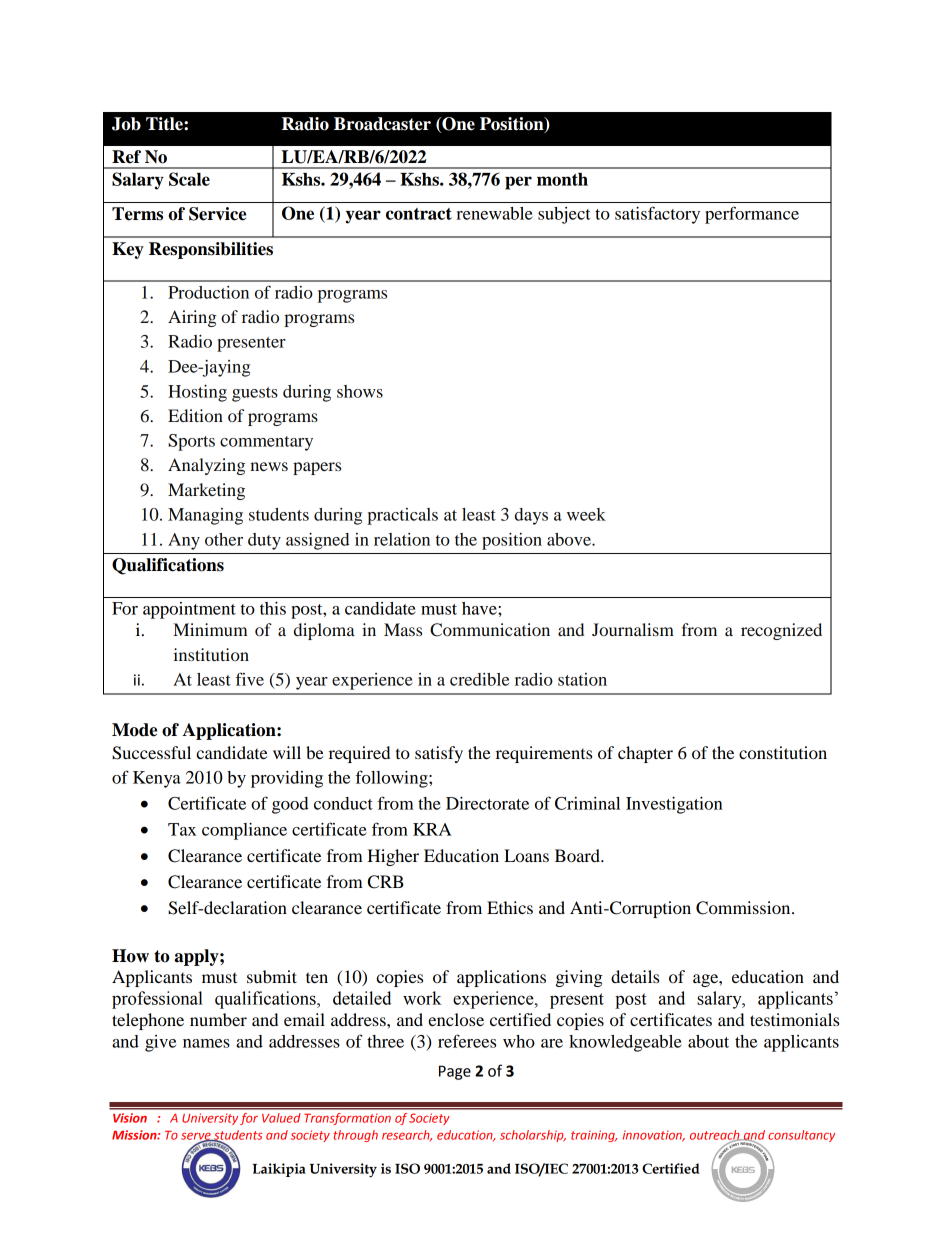 This image has width=952, height=1233. I want to click on Analyzing, so click(206, 466).
